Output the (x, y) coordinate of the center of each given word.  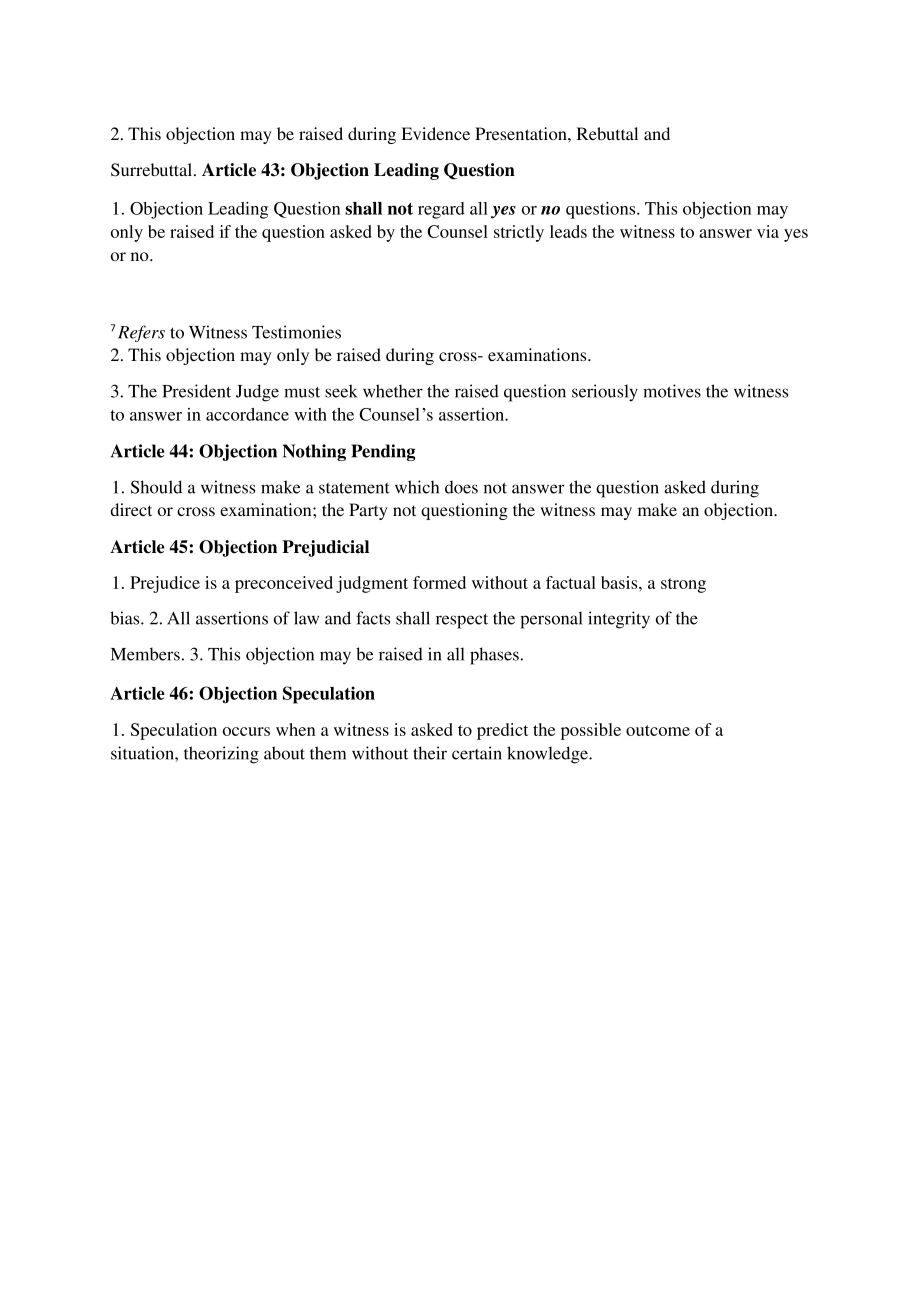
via (768, 231)
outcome (658, 730)
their (430, 753)
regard (441, 210)
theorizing (221, 755)
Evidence (435, 133)
